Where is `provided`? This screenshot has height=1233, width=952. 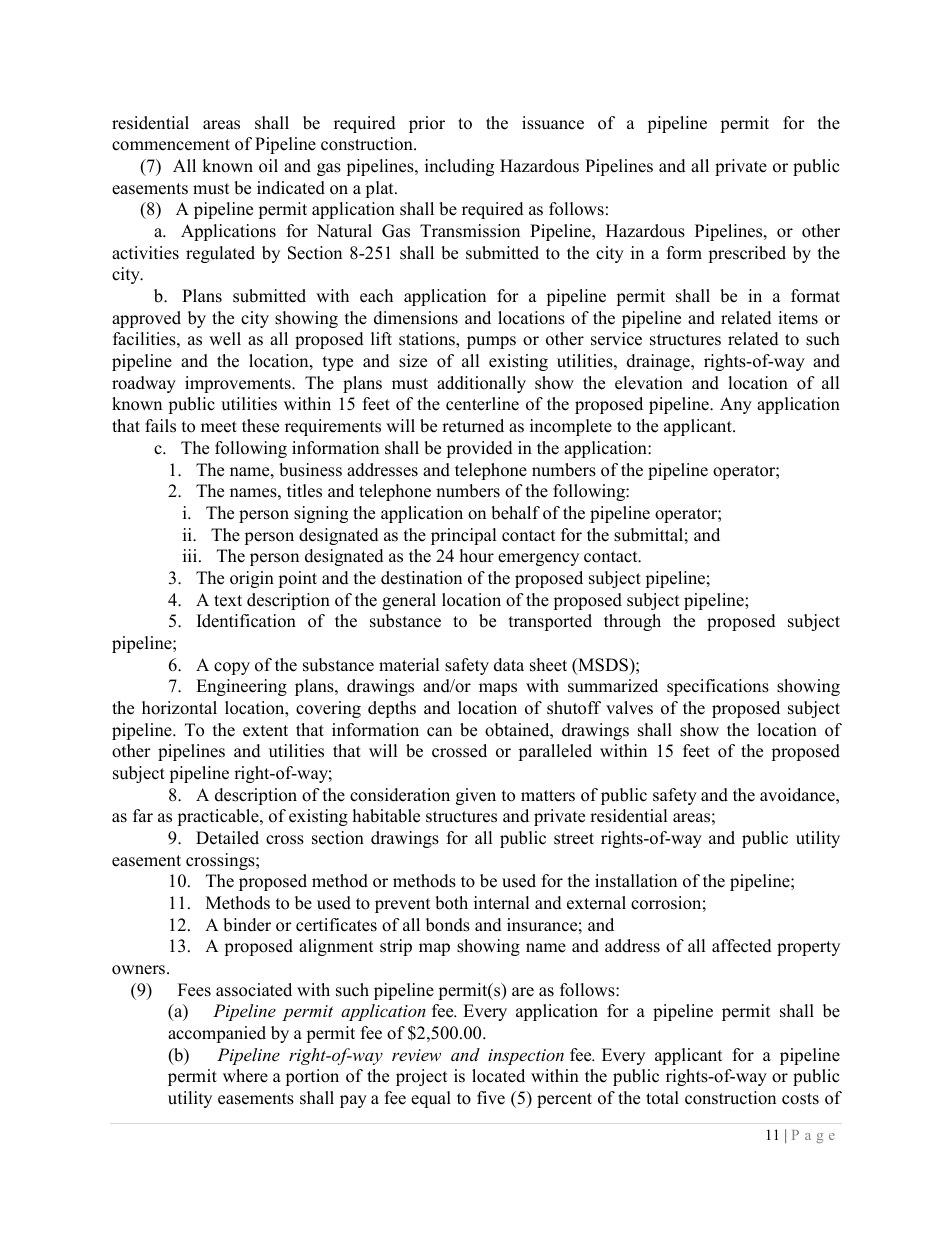 provided is located at coordinates (479, 449).
